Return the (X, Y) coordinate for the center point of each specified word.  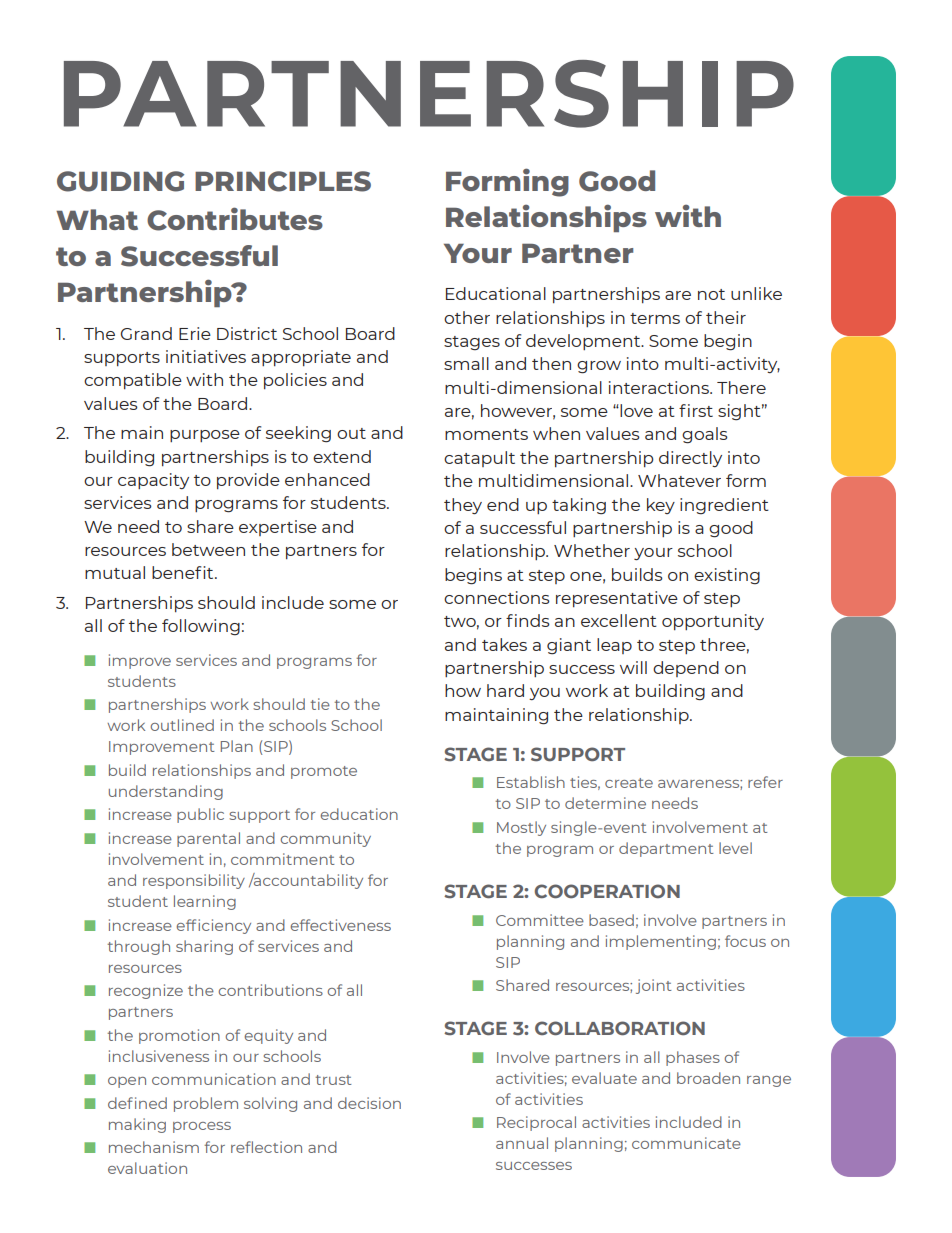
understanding (166, 792)
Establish (531, 782)
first (696, 410)
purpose (205, 436)
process (202, 1127)
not (711, 294)
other (467, 317)
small (466, 363)
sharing (204, 947)
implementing (661, 942)
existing (727, 576)
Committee (540, 920)
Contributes (235, 219)
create (629, 783)
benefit (184, 572)
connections (497, 597)
